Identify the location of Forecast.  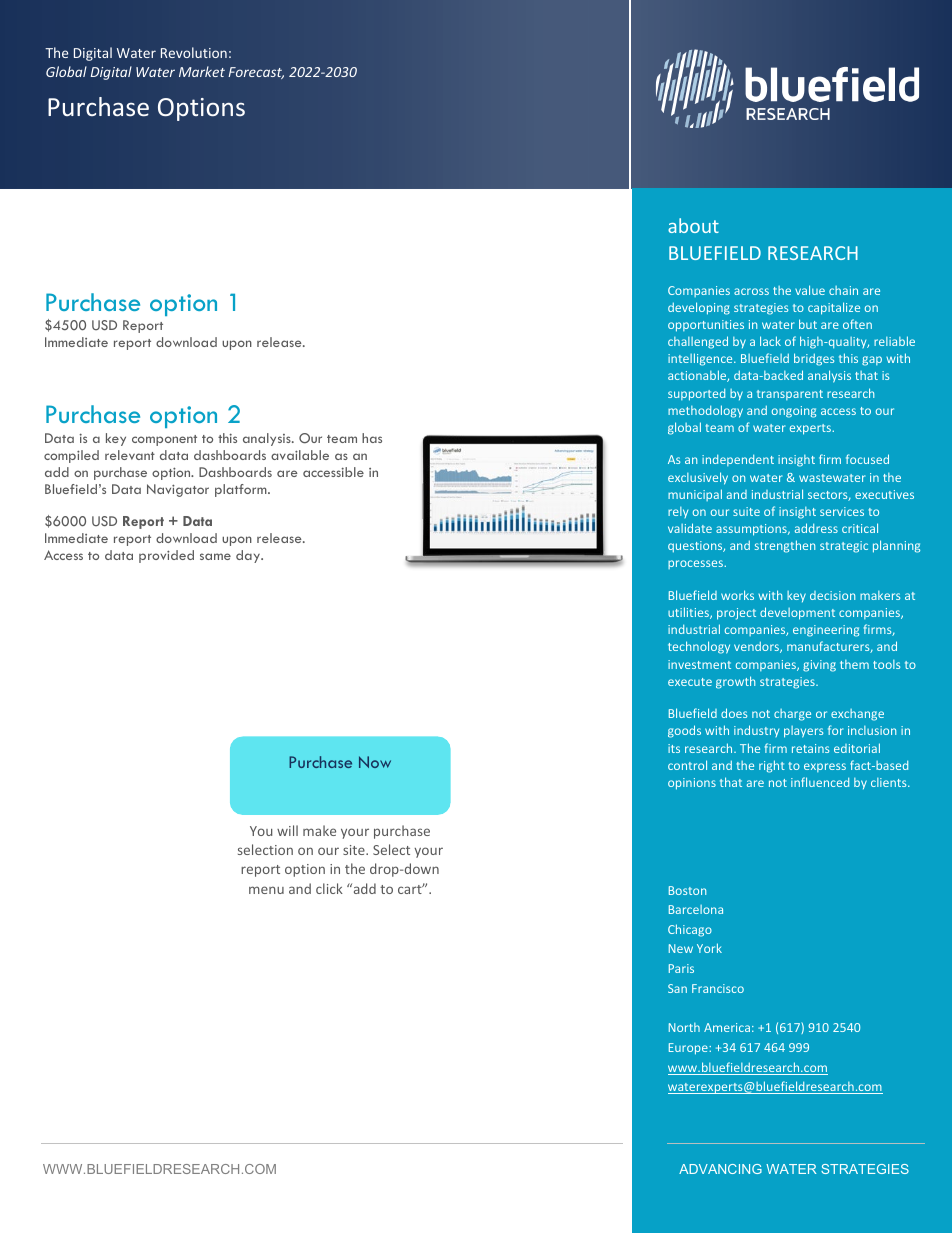
(256, 73).
